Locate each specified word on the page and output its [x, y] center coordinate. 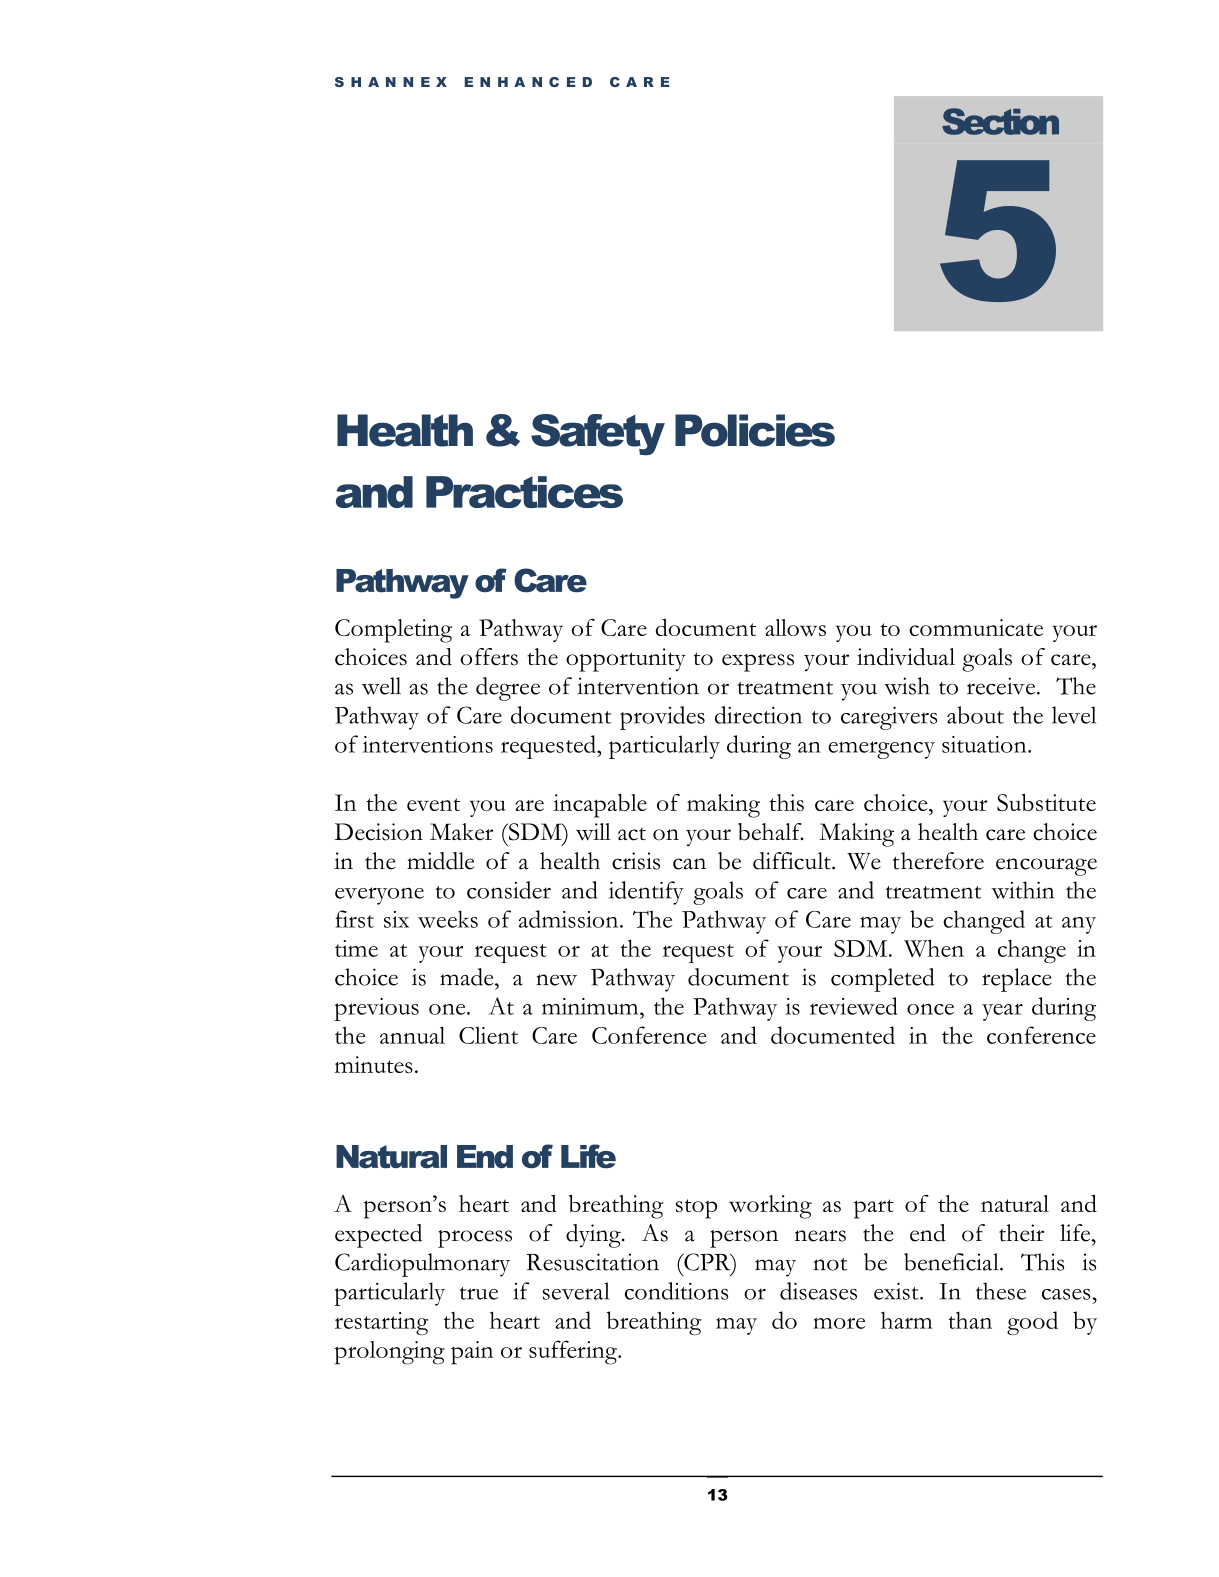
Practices [524, 492]
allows [795, 627]
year [1002, 1012]
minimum [591, 1006]
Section [1000, 121]
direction [758, 715]
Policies [755, 430]
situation [985, 744]
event [433, 804]
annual [412, 1035]
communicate [976, 627]
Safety [598, 434]
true [478, 1293]
